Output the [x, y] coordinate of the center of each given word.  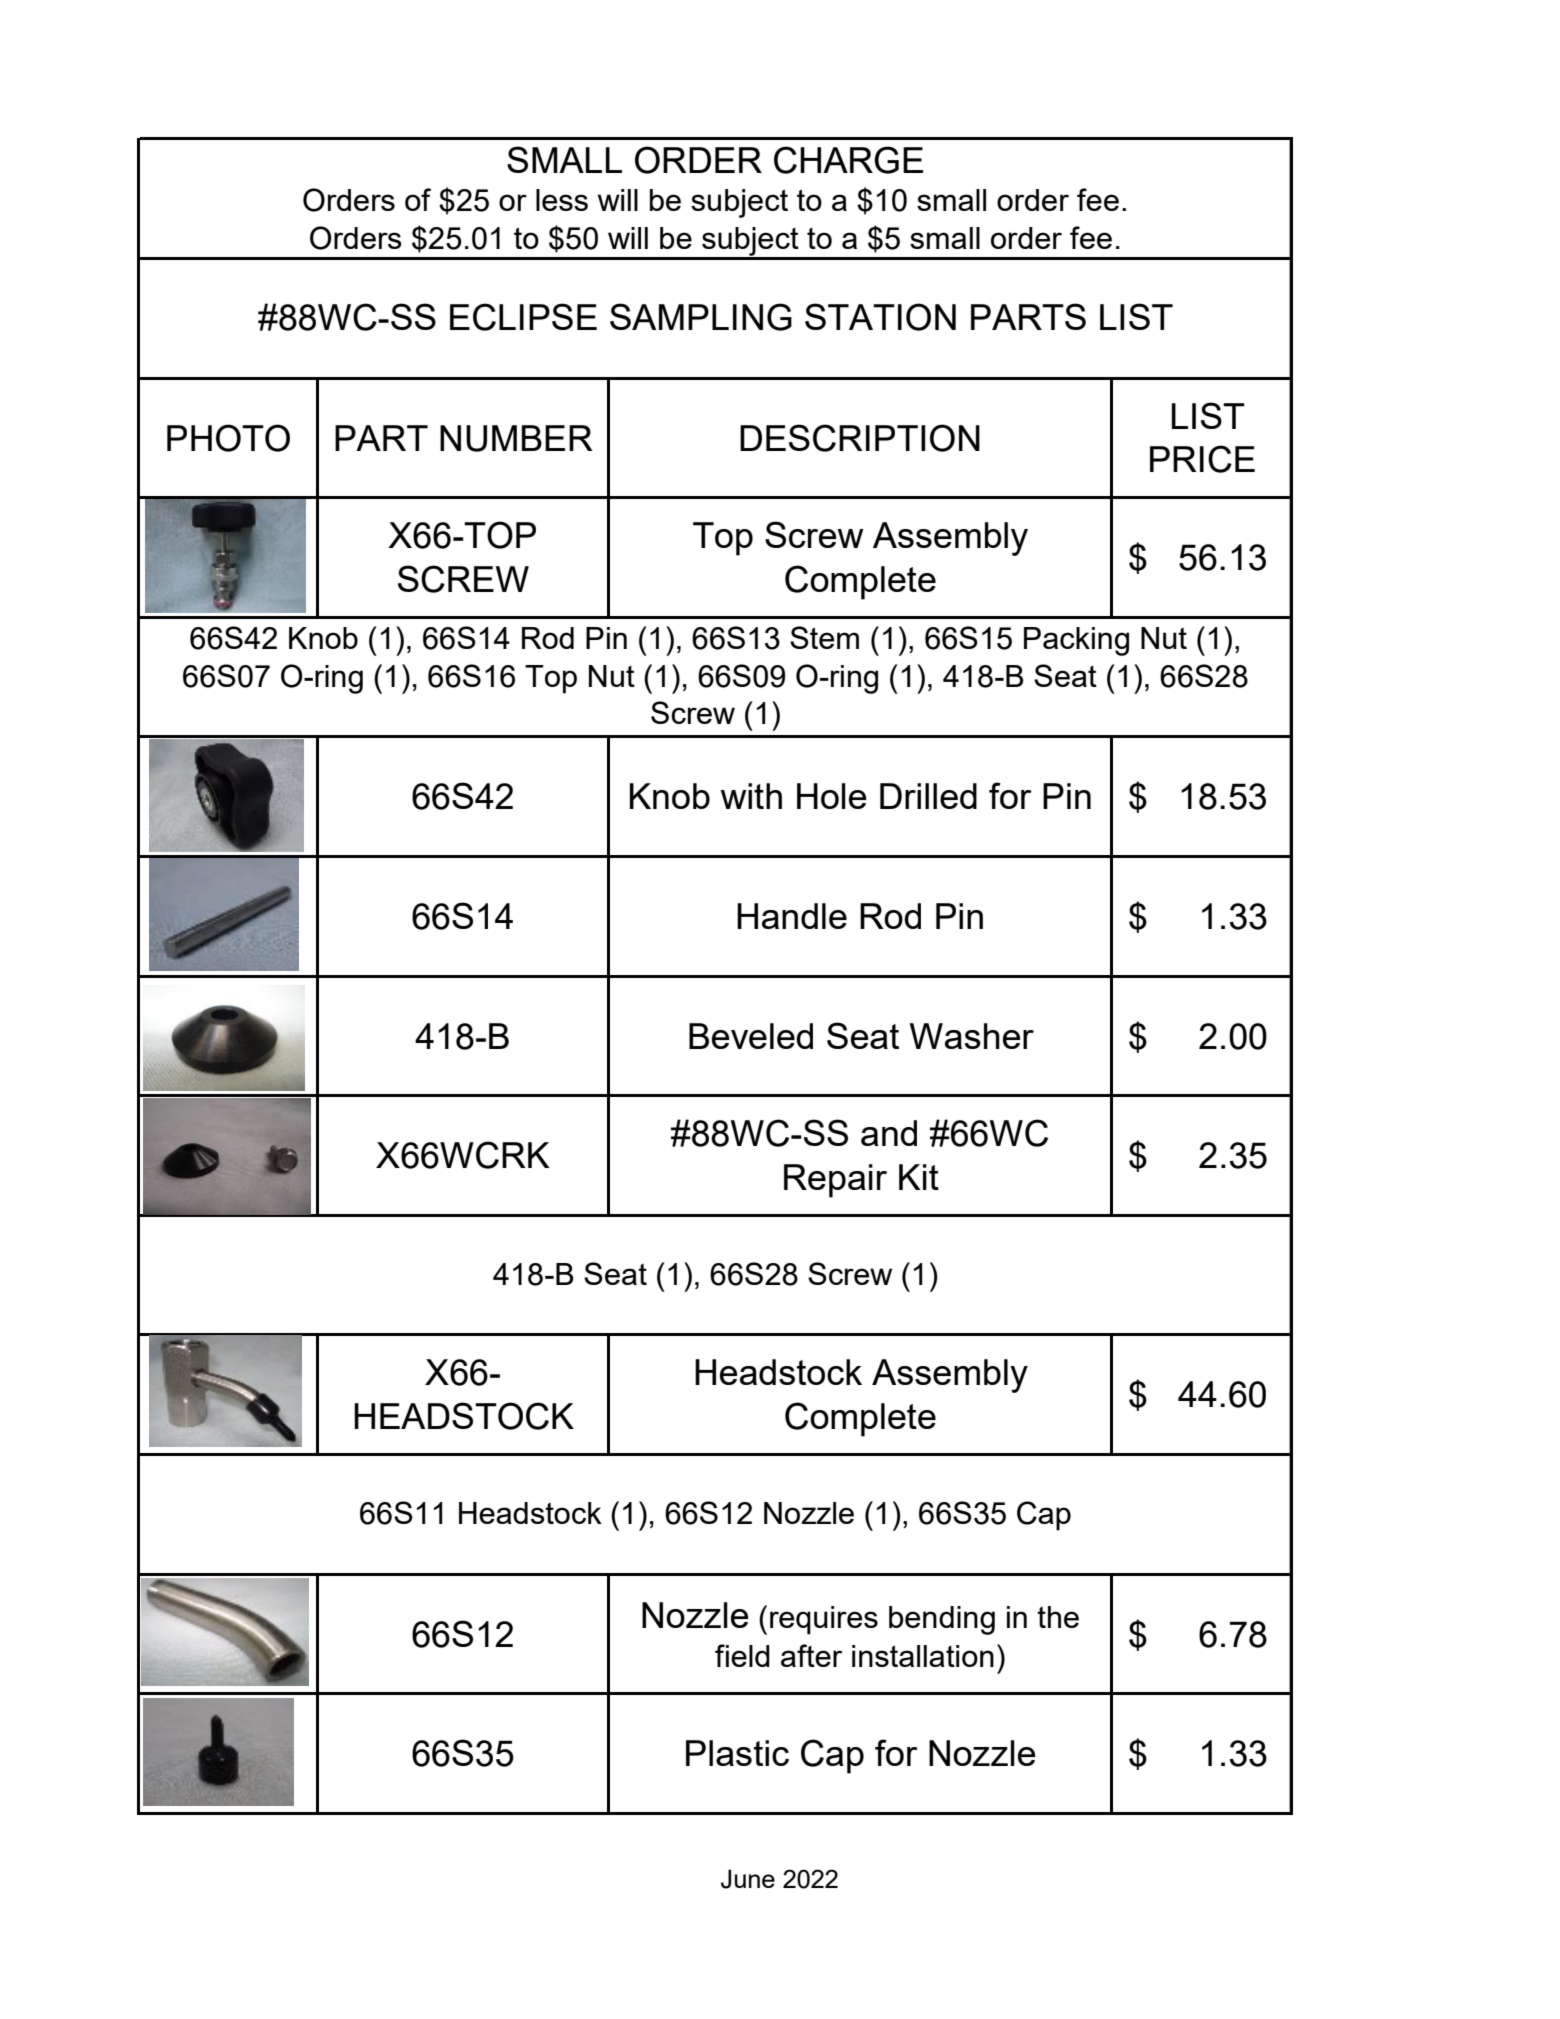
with [751, 796]
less [562, 200]
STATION [880, 317]
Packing [1076, 641]
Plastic [737, 1753]
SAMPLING [701, 317]
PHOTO [228, 438]
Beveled [751, 1036]
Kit [919, 1177]
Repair [835, 1181]
